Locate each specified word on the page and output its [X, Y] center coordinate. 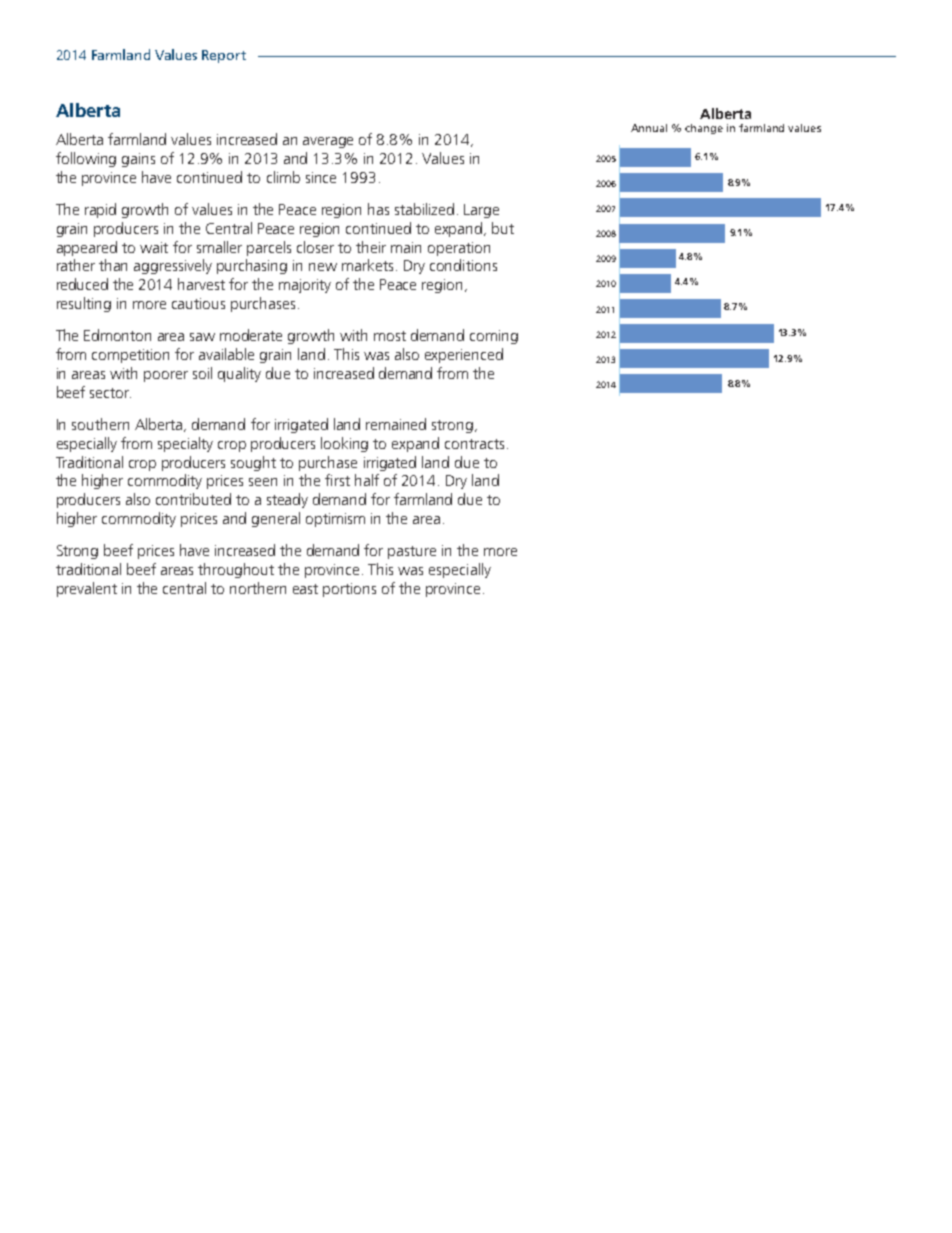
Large [481, 211]
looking [344, 444]
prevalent [87, 589]
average [328, 142]
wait [154, 247]
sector [110, 393]
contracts [474, 444]
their [371, 247]
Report [224, 56]
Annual [649, 128]
